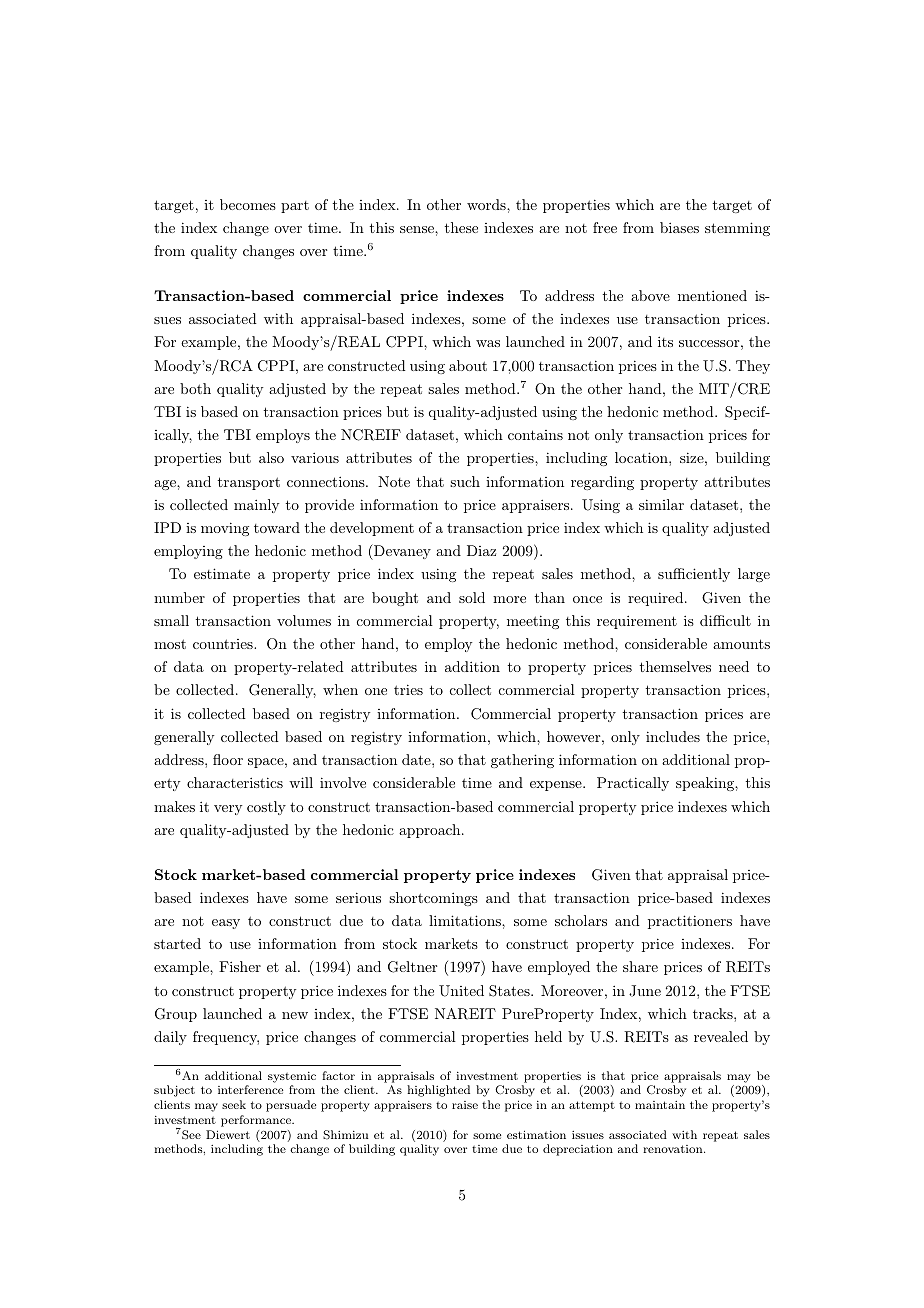 The width and height of the page is (924, 1308). What do you see at coordinates (438, 1091) in the page?
I see `highlighted` at bounding box center [438, 1091].
